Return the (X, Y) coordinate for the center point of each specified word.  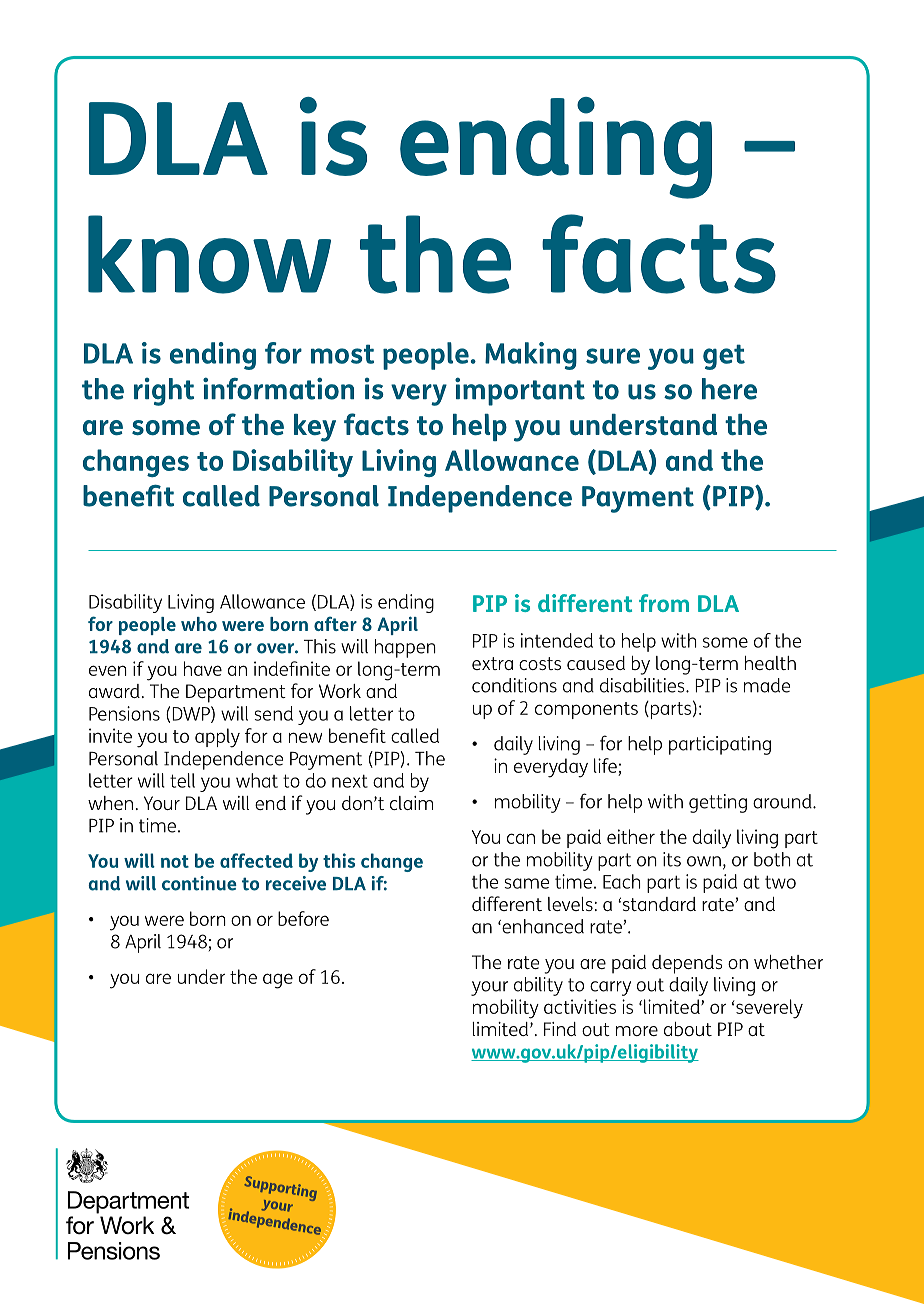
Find (560, 1029)
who (199, 624)
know (209, 254)
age (278, 981)
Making (531, 356)
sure (613, 356)
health (770, 663)
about (688, 1029)
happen (405, 648)
